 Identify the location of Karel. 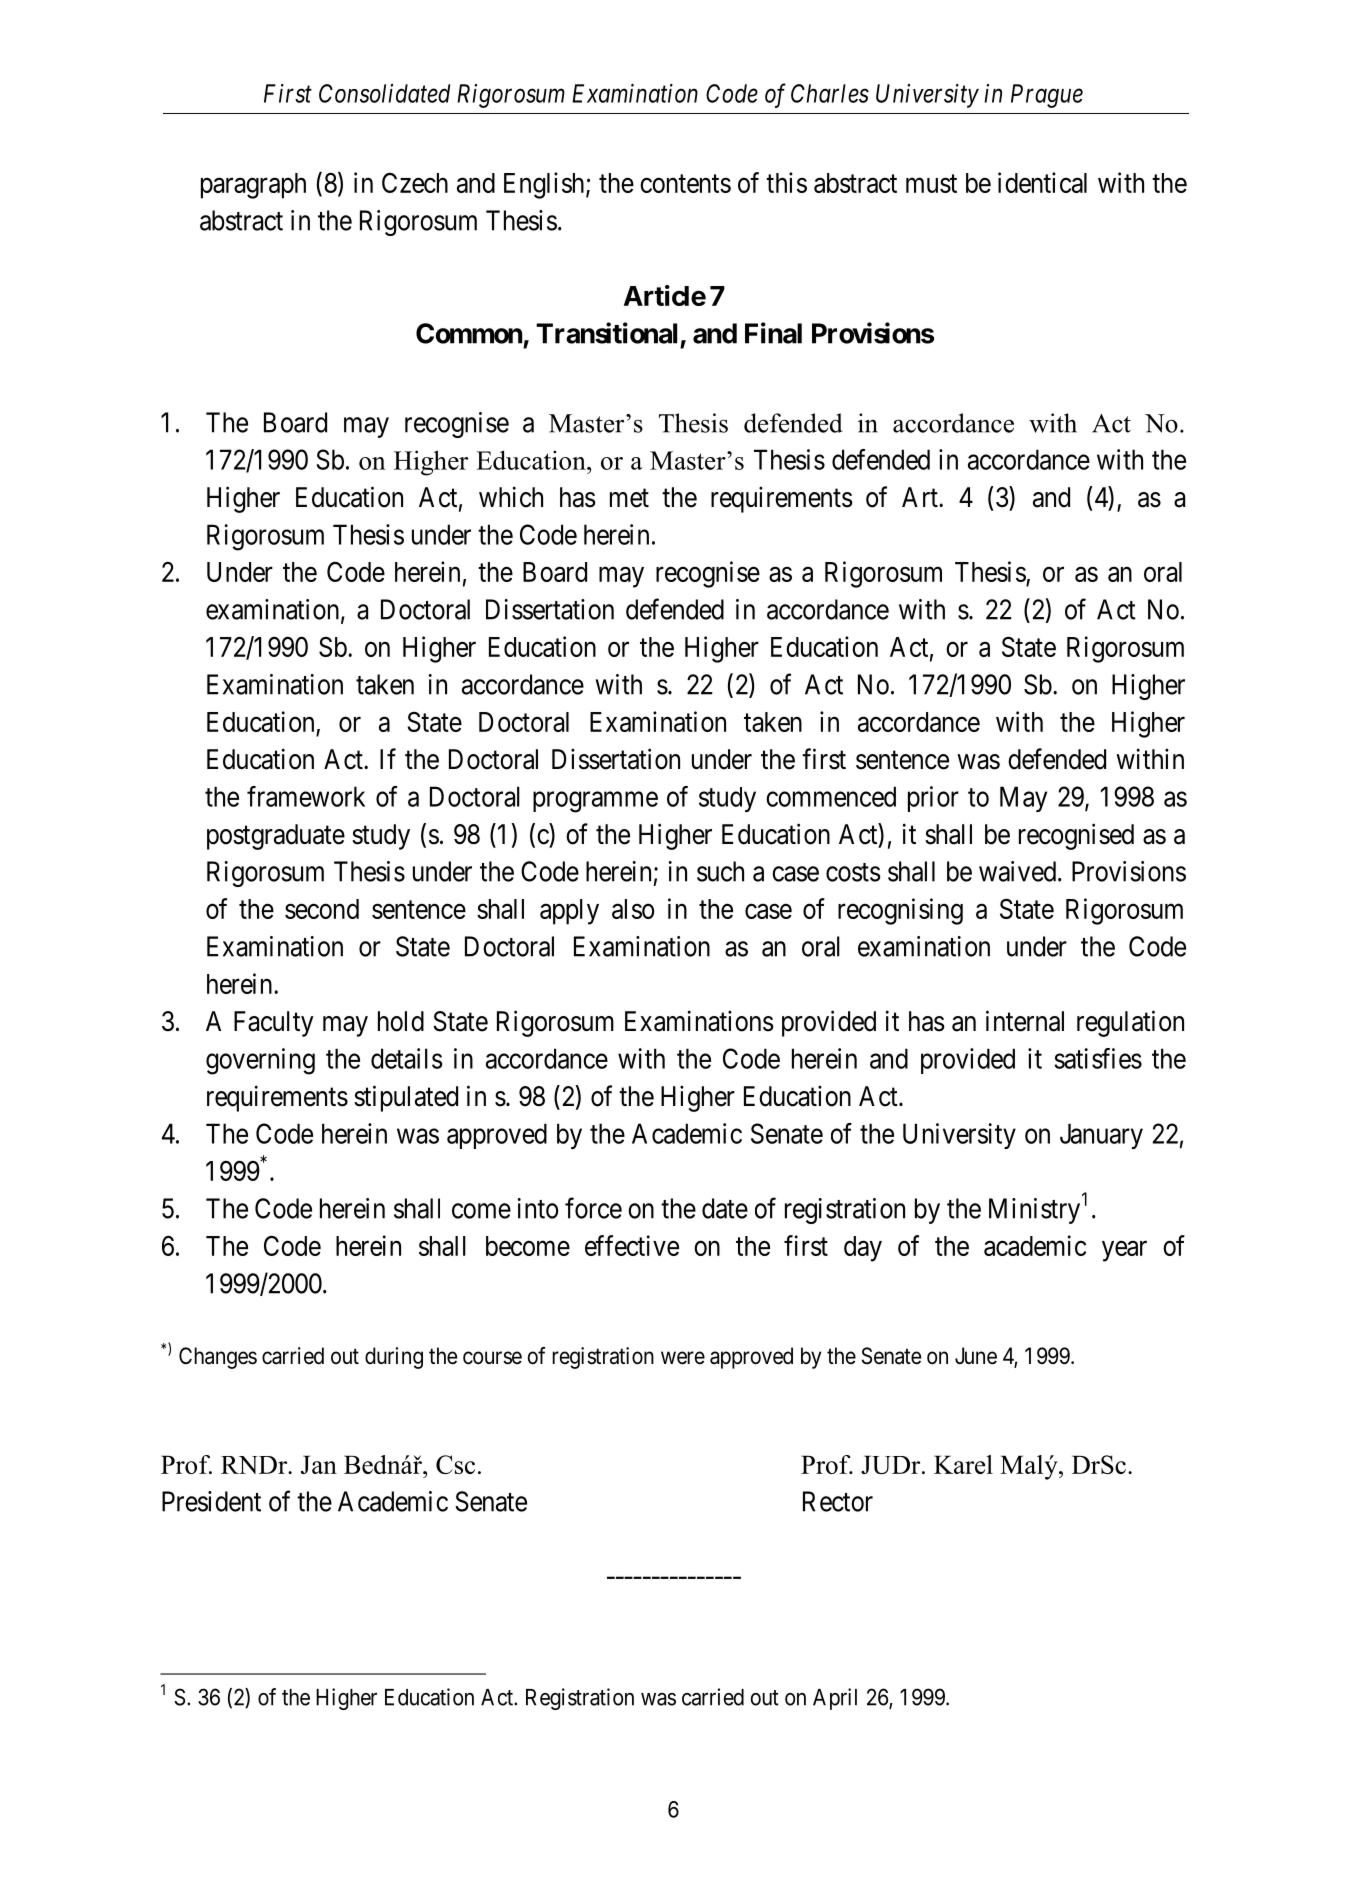
(963, 1464).
